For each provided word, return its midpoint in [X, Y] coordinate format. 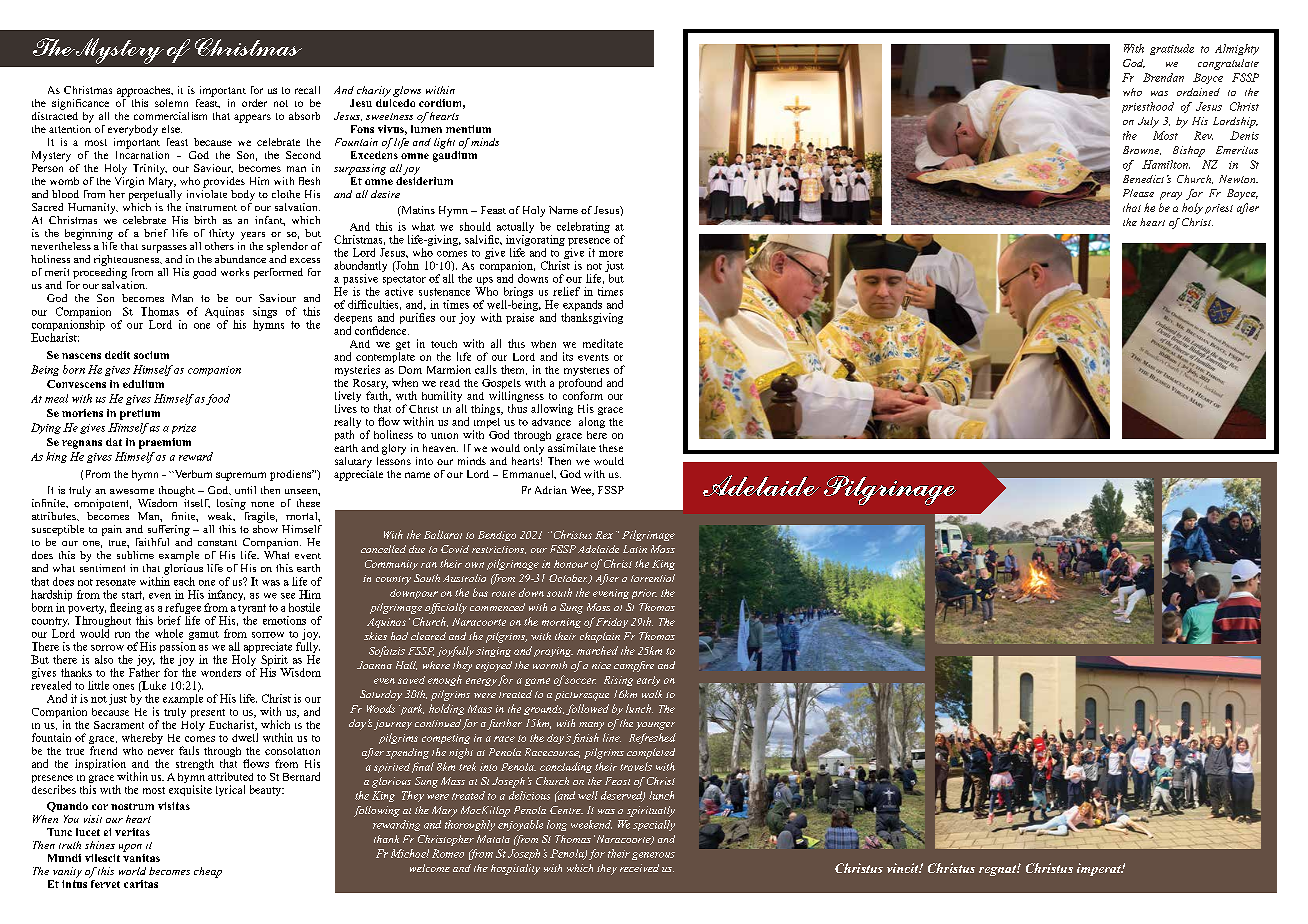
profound [580, 385]
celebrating [583, 227]
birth [205, 220]
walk [652, 694]
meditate [603, 343]
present [208, 713]
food [218, 399]
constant [217, 543]
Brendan [1163, 77]
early [648, 681]
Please [1138, 193]
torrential [653, 578]
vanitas [141, 856]
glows [407, 91]
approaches [145, 91]
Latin [635, 549]
